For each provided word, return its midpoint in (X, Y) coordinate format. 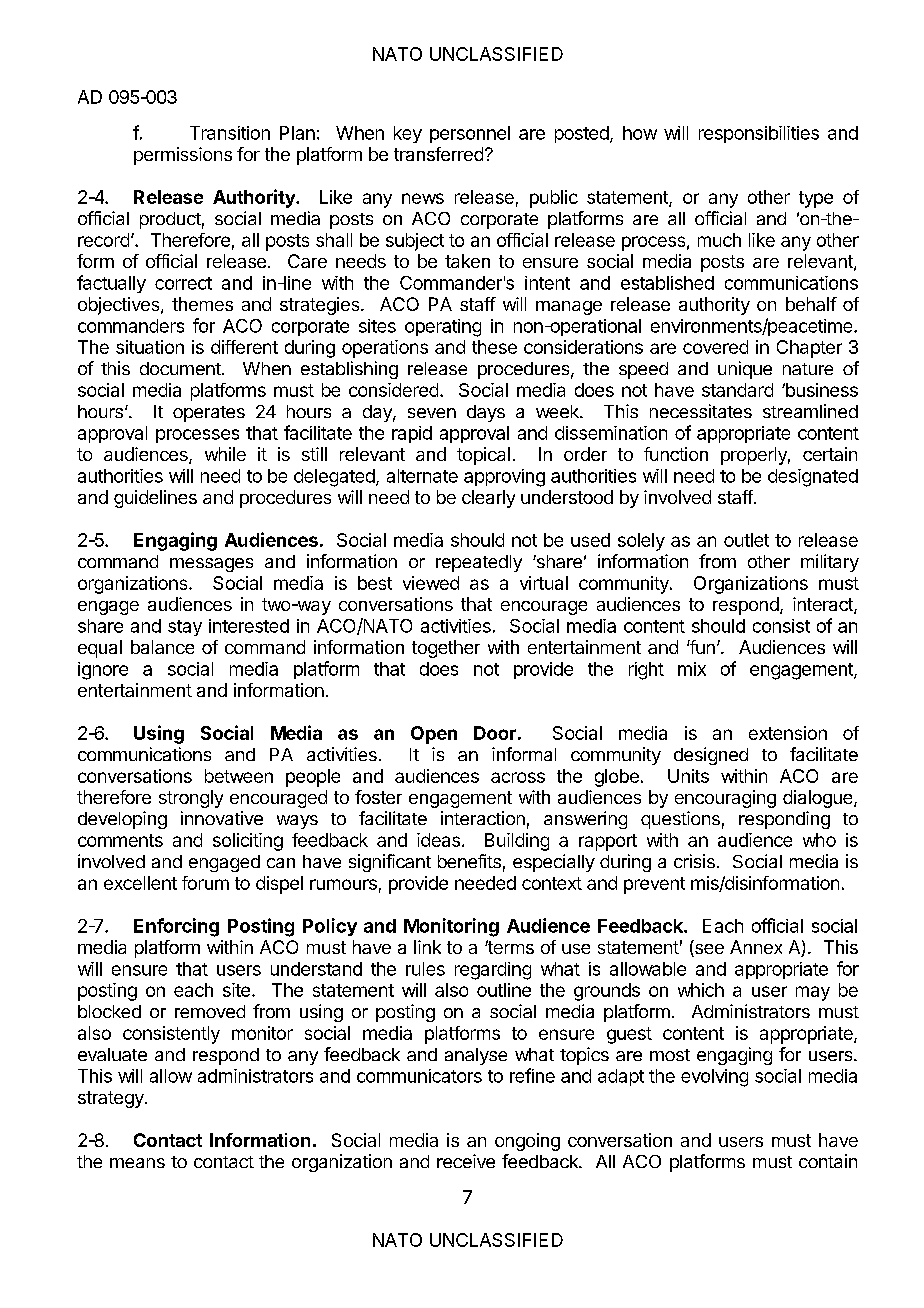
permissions (183, 156)
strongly (191, 799)
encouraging (725, 799)
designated (813, 478)
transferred (438, 154)
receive (466, 1161)
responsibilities (759, 134)
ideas (438, 840)
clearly (488, 499)
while (225, 454)
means (137, 1163)
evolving (714, 1078)
